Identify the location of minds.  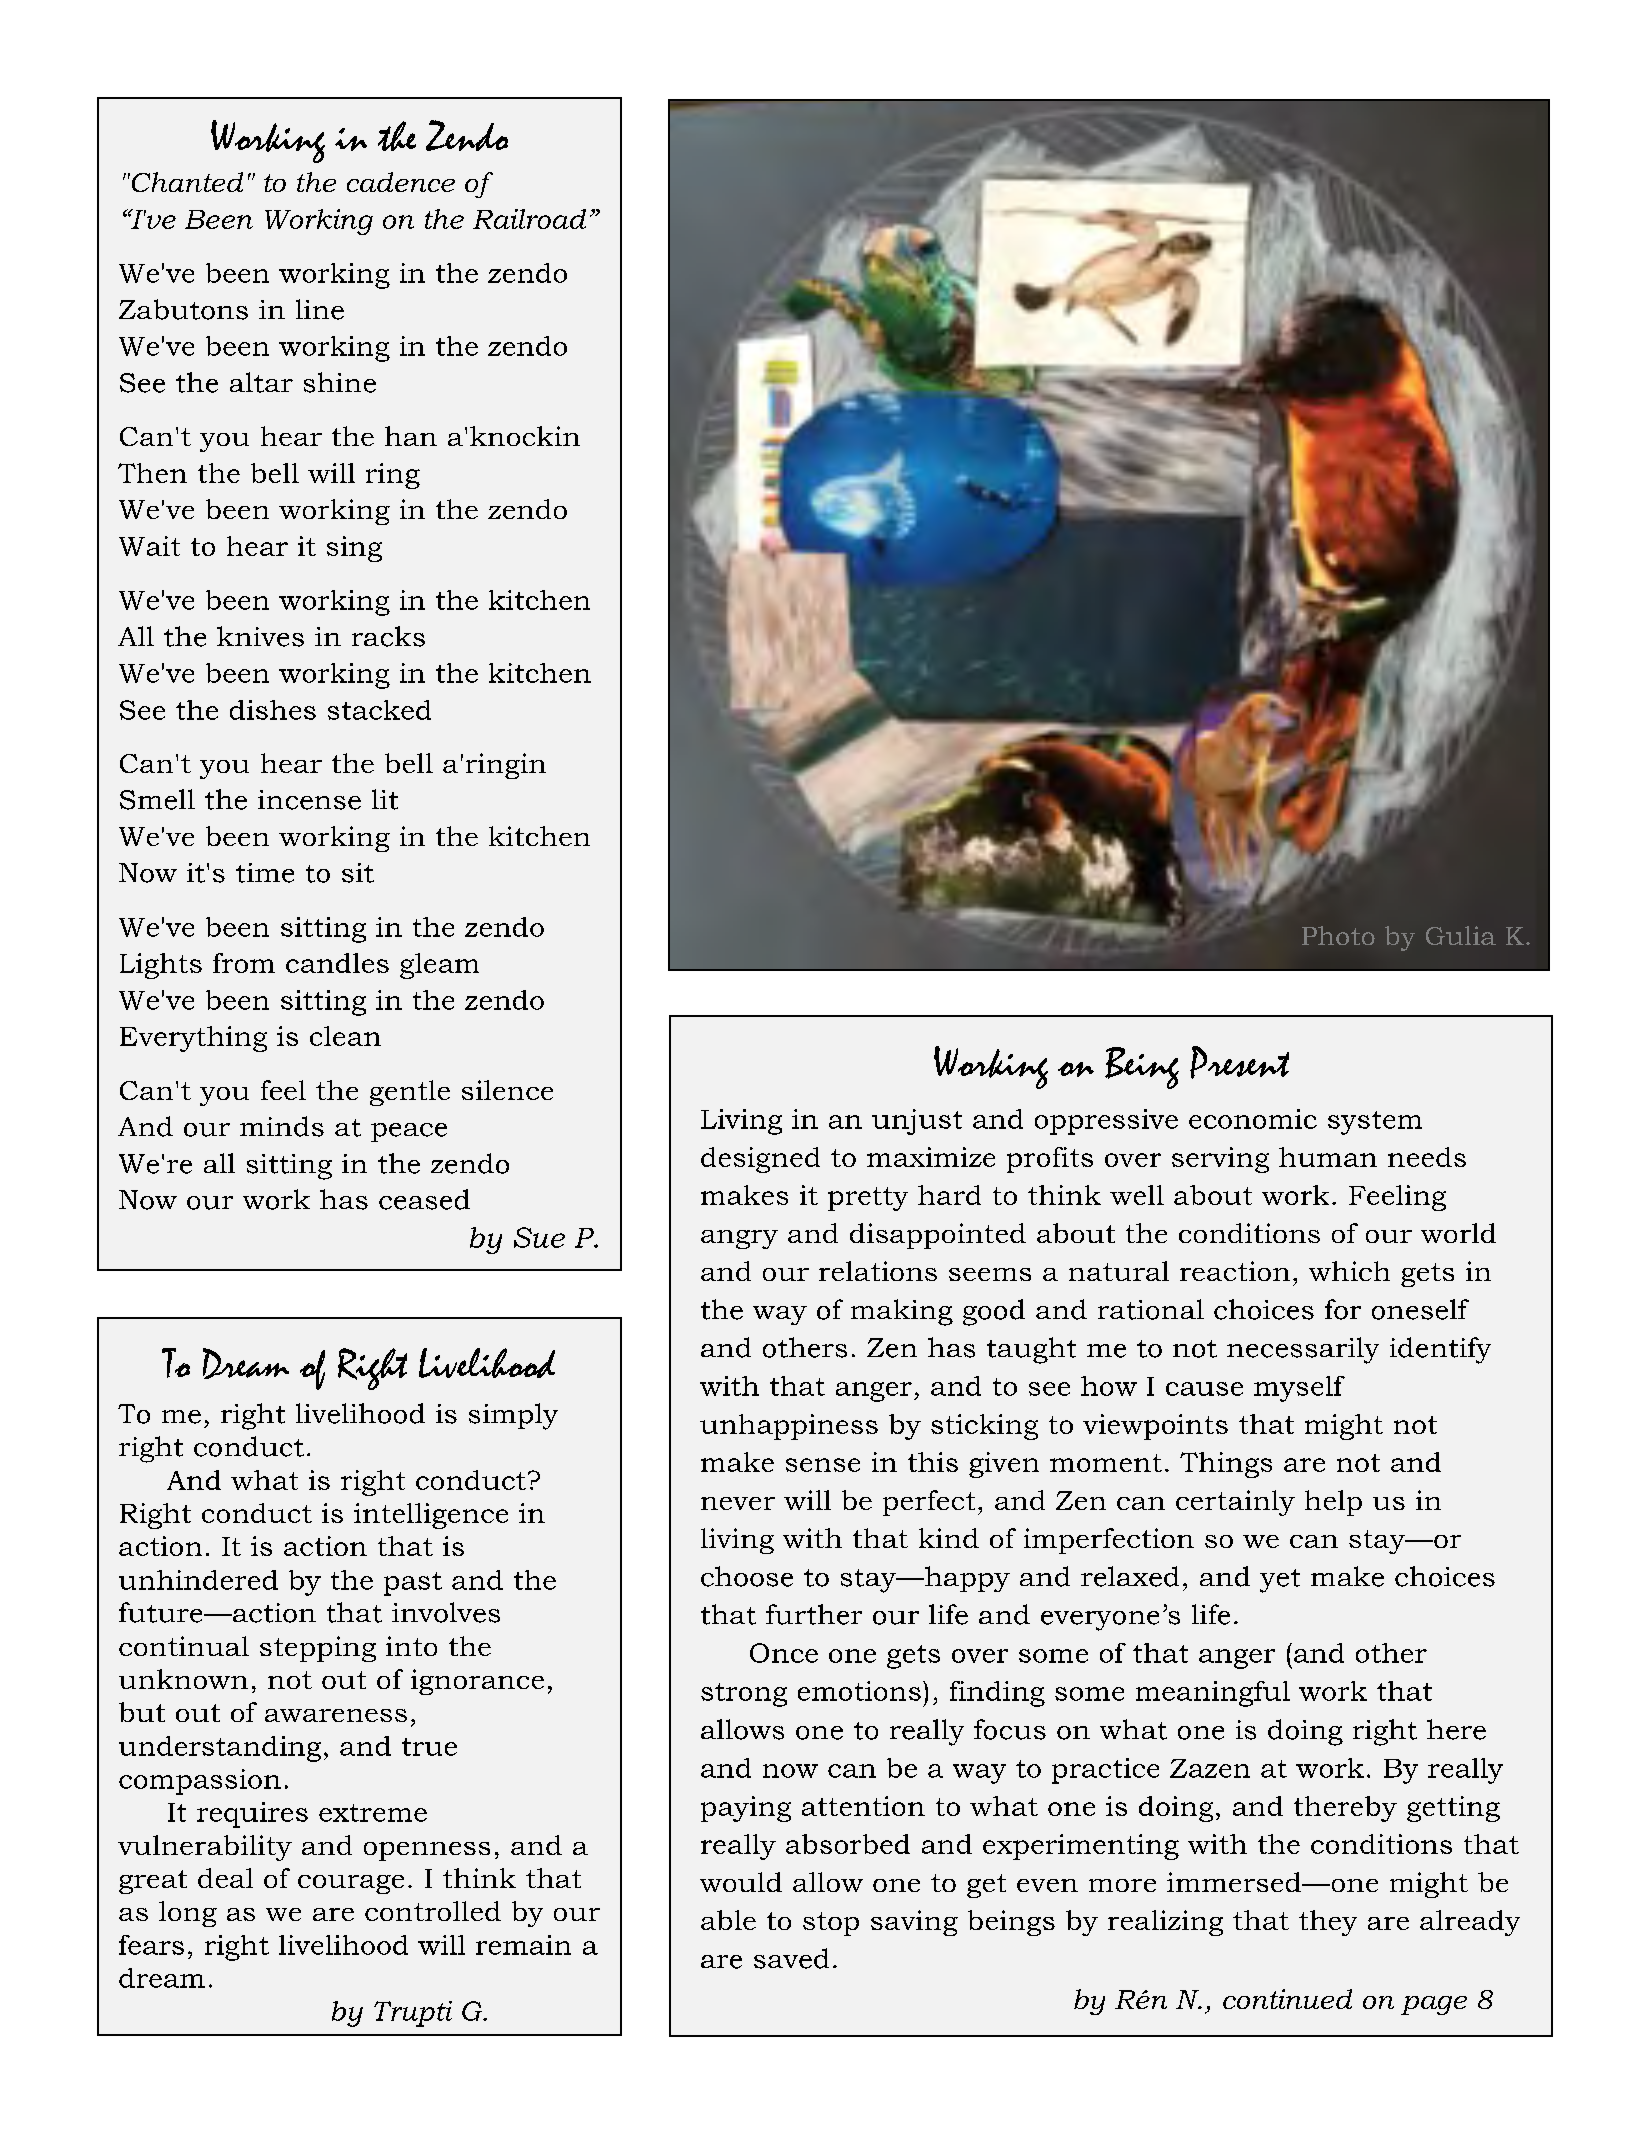
(282, 1126).
